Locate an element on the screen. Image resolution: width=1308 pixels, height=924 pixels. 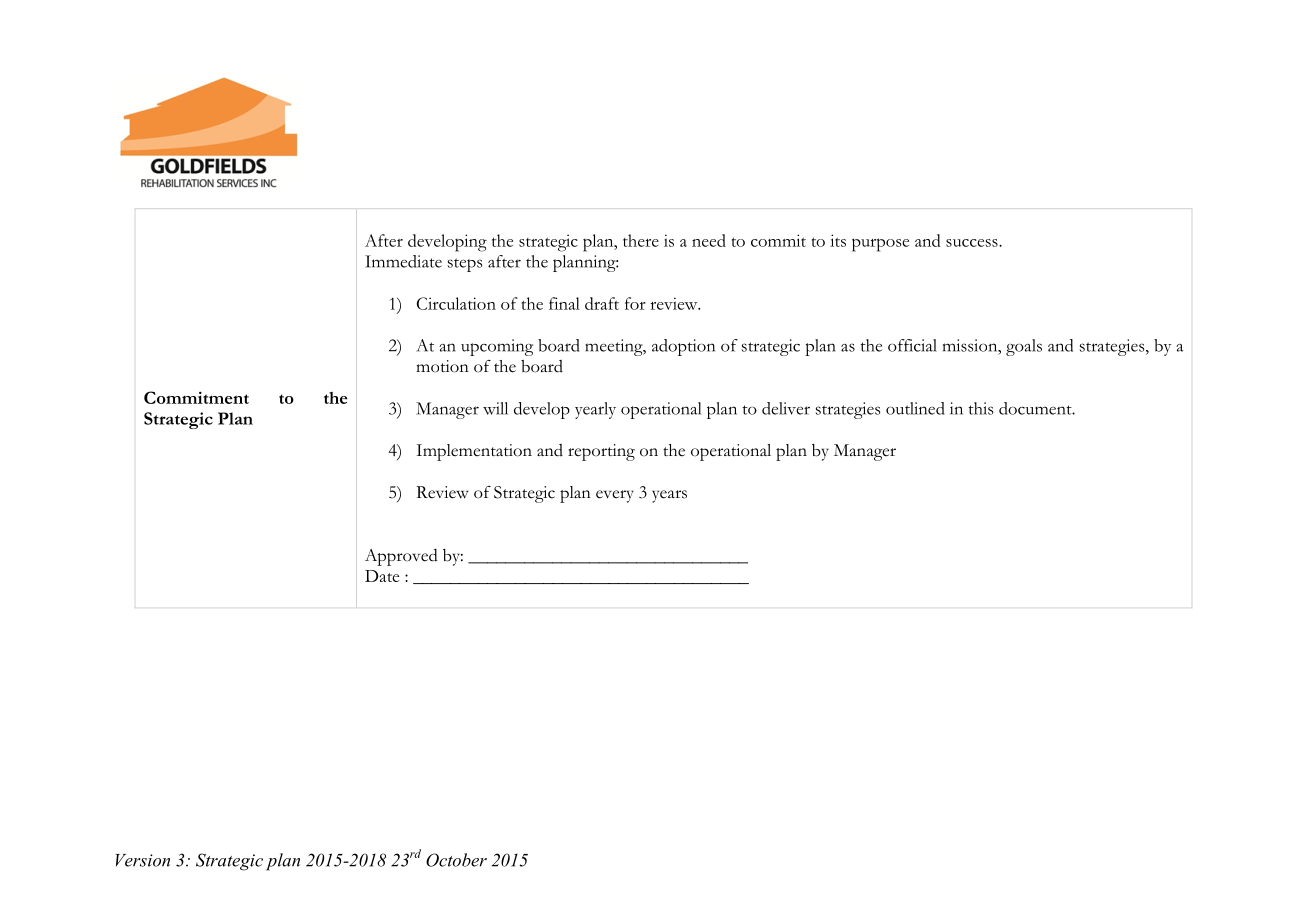
Approved is located at coordinates (401, 557).
